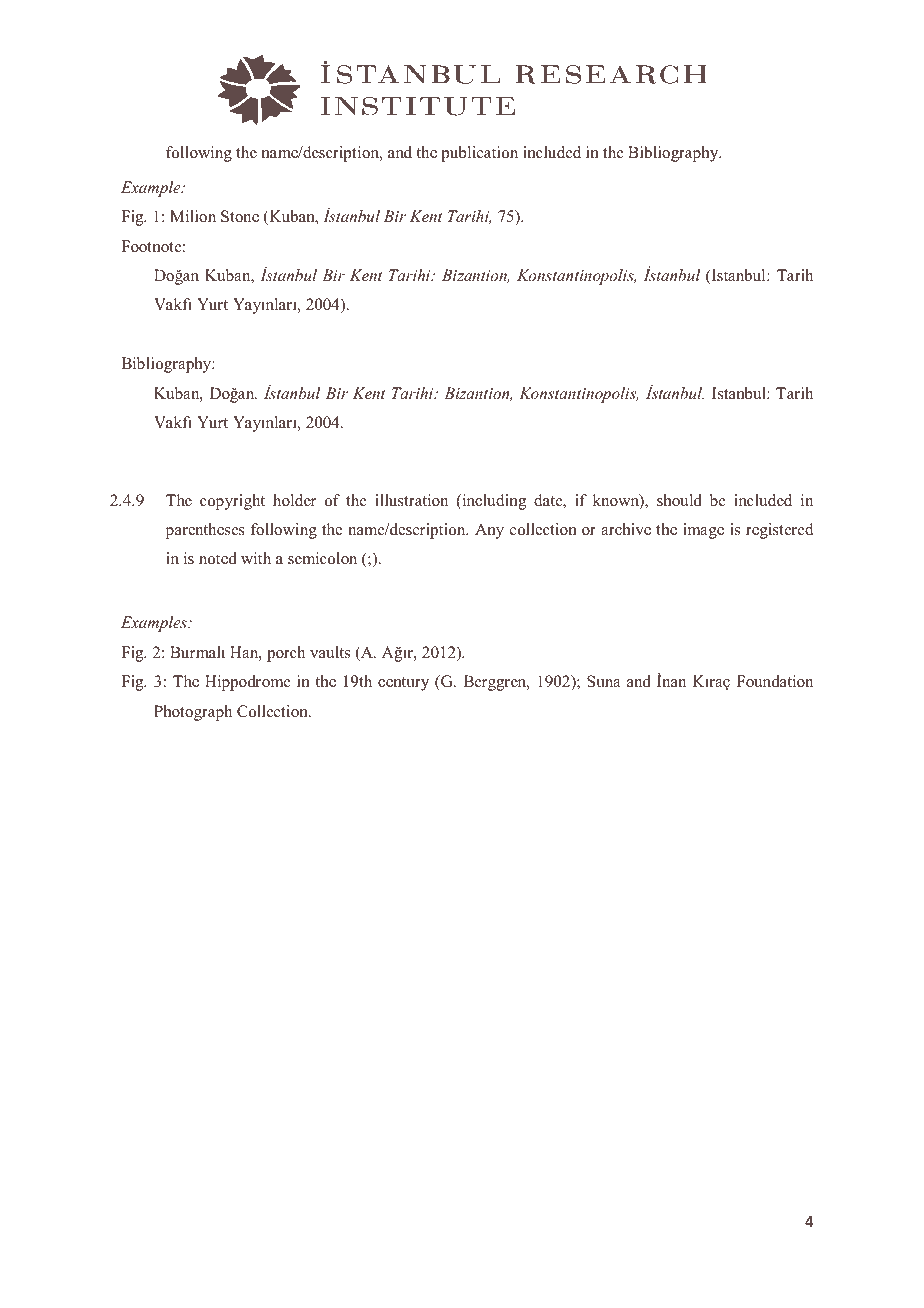 The width and height of the screenshot is (924, 1308). What do you see at coordinates (193, 713) in the screenshot?
I see `Photograph` at bounding box center [193, 713].
